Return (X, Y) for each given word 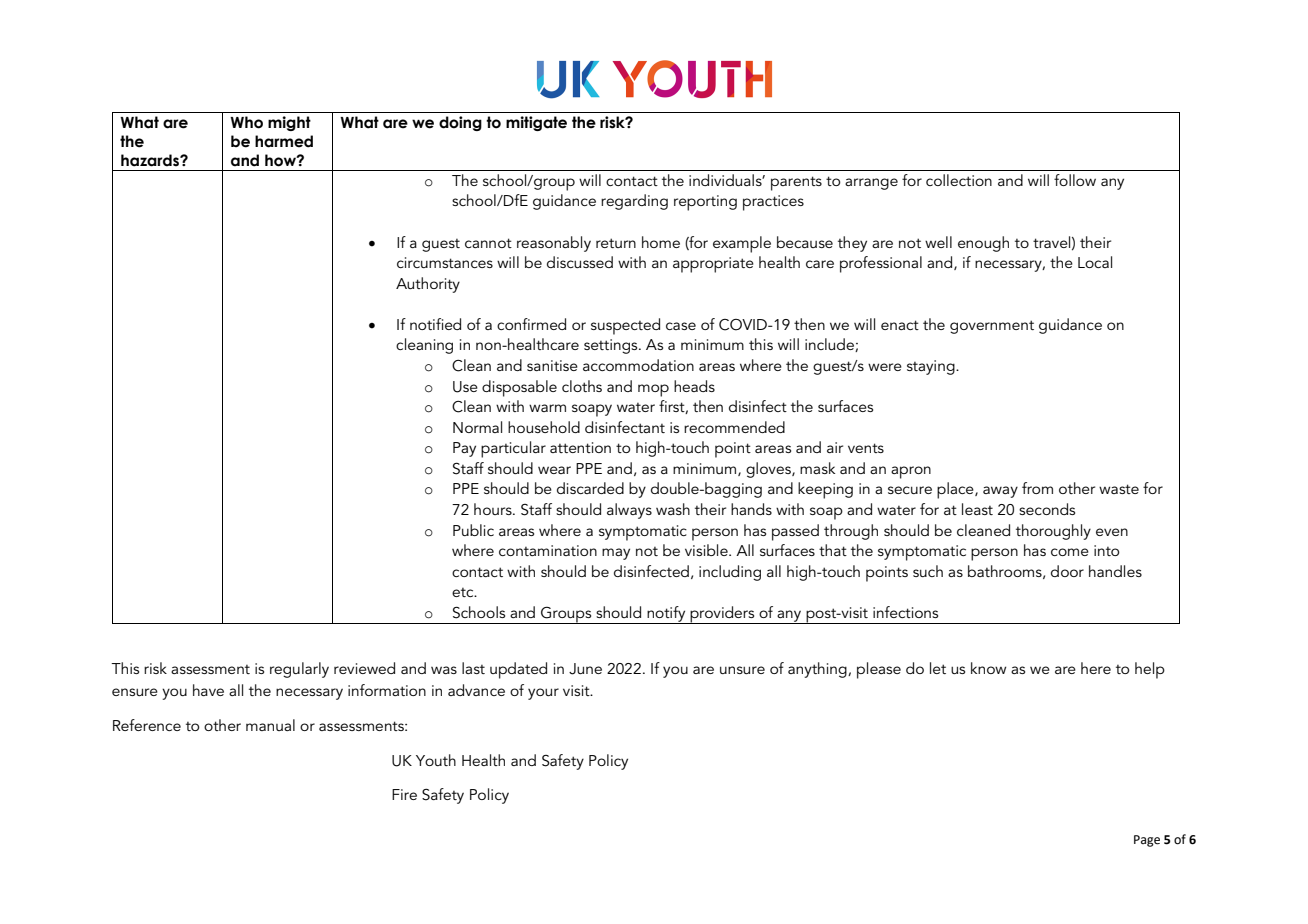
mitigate (536, 123)
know (988, 668)
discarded (590, 488)
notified (435, 324)
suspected (625, 326)
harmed (284, 141)
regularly (299, 670)
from (1037, 488)
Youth (436, 760)
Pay (464, 449)
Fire (404, 794)
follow (1075, 180)
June (585, 669)
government (992, 327)
